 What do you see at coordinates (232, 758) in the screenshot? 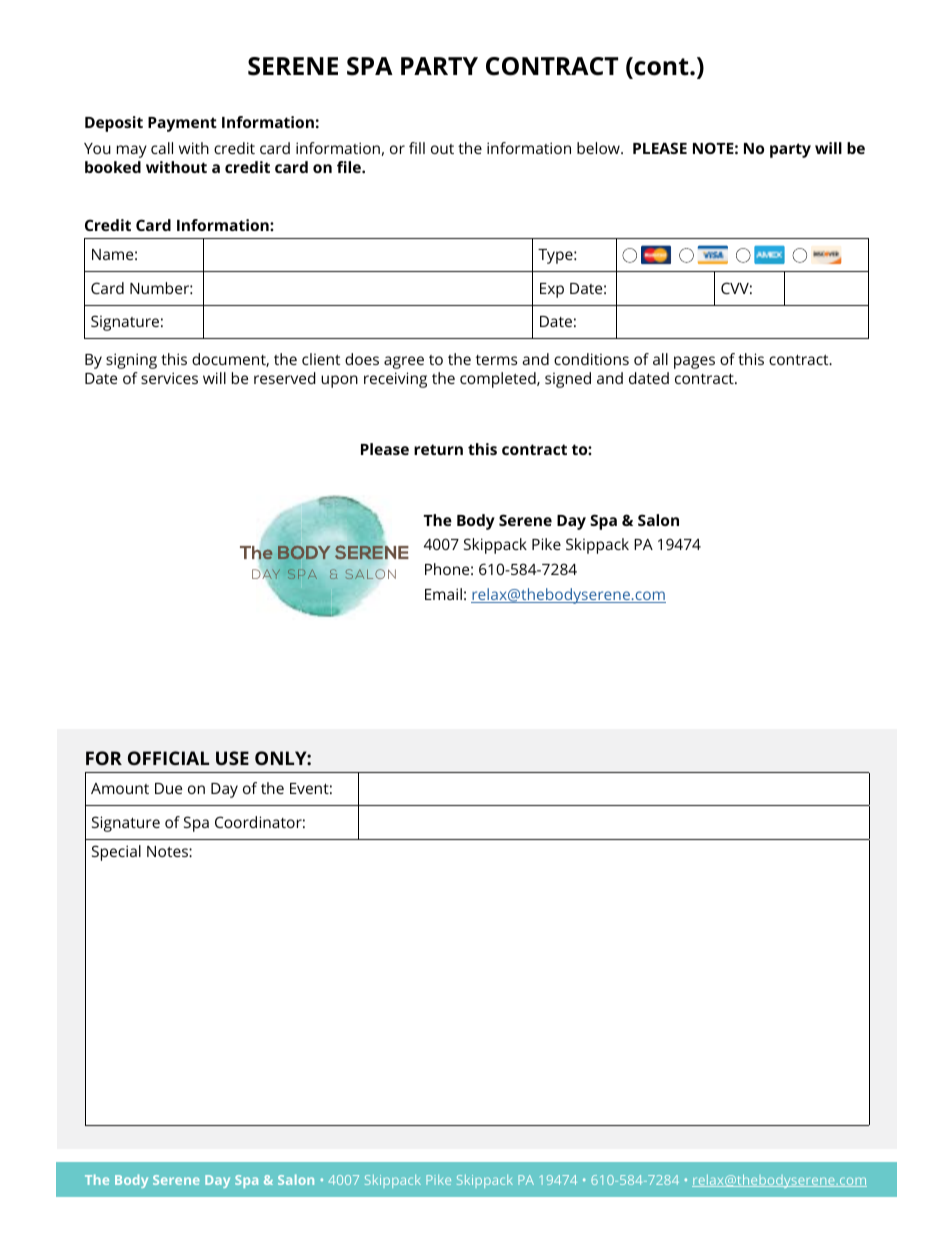
I see `USE` at bounding box center [232, 758].
